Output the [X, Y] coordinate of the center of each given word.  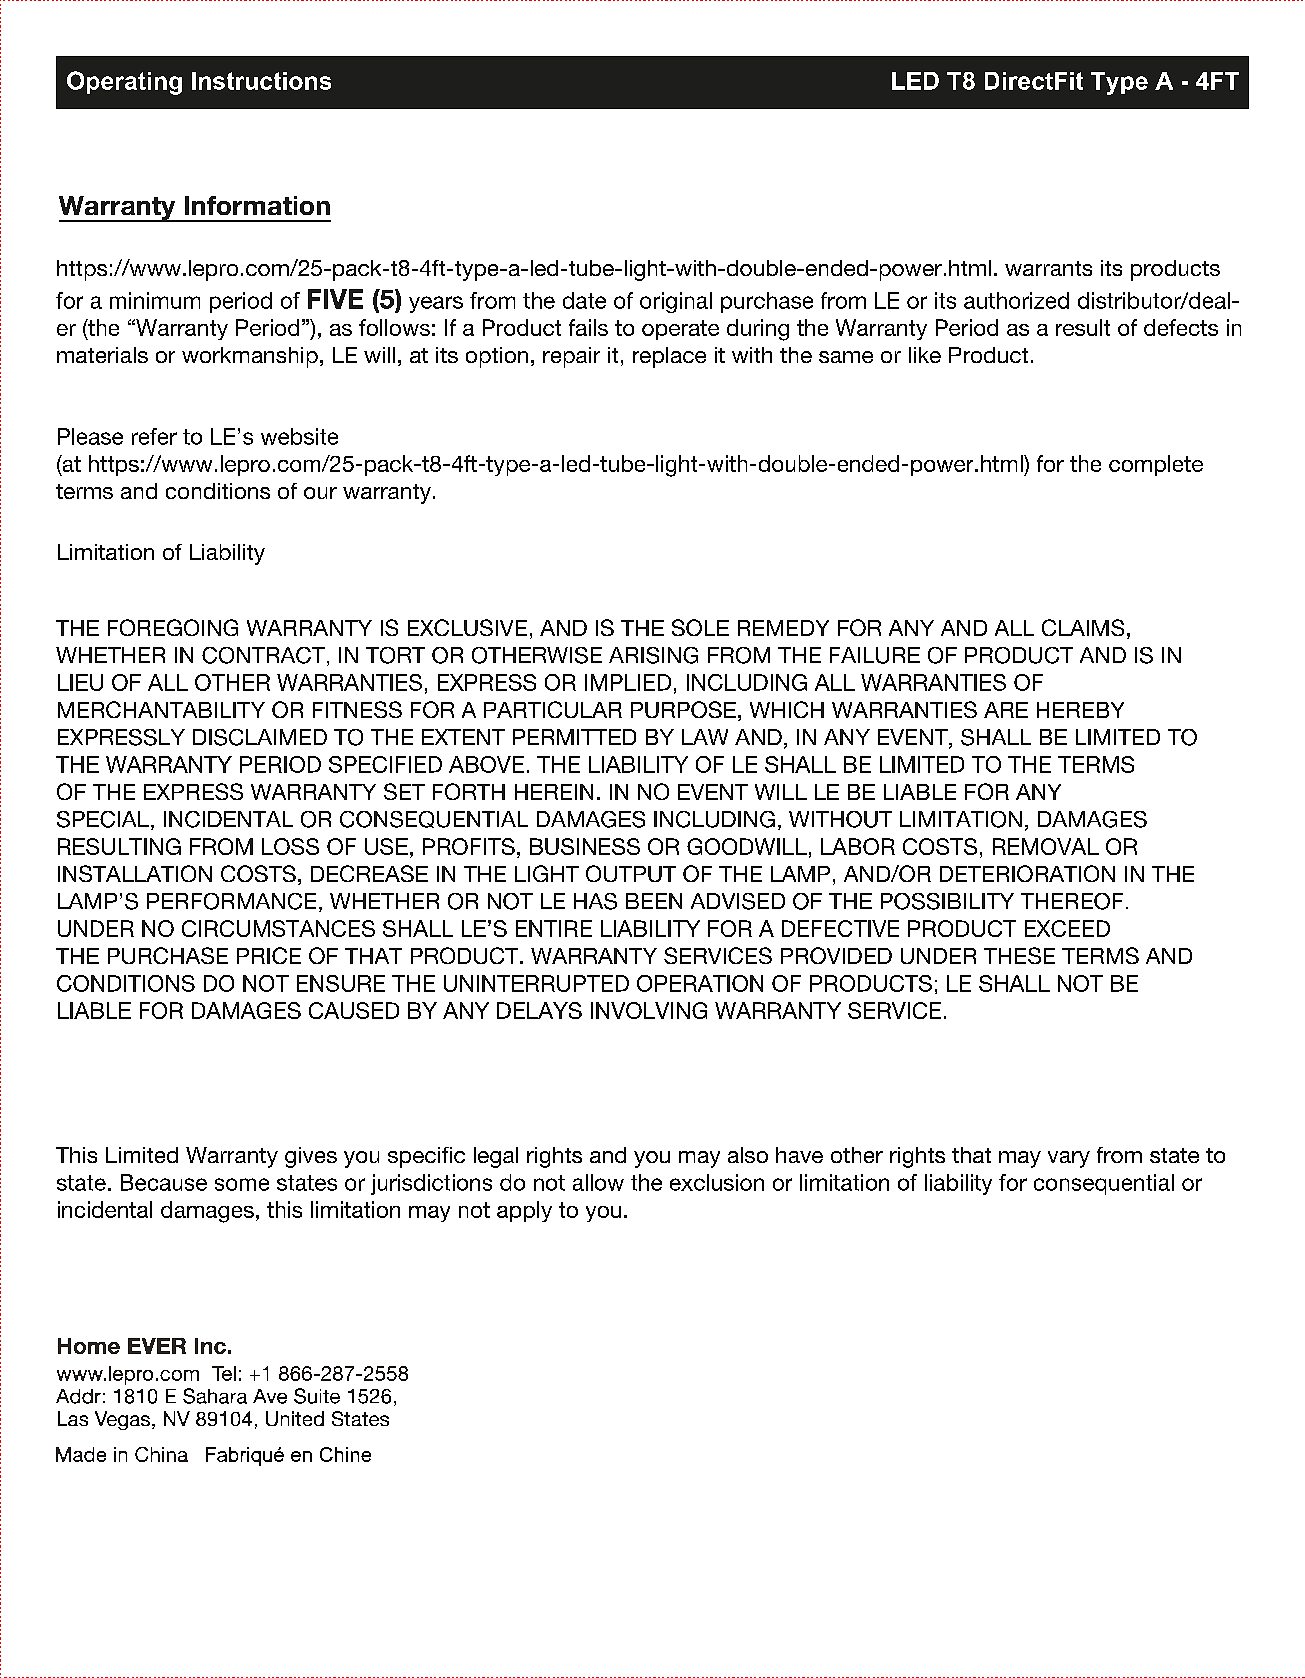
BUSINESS [585, 846]
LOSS [290, 846]
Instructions [261, 81]
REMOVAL [1046, 846]
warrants [1048, 268]
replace [669, 357]
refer [154, 436]
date [584, 300]
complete [1156, 465]
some [242, 1184]
